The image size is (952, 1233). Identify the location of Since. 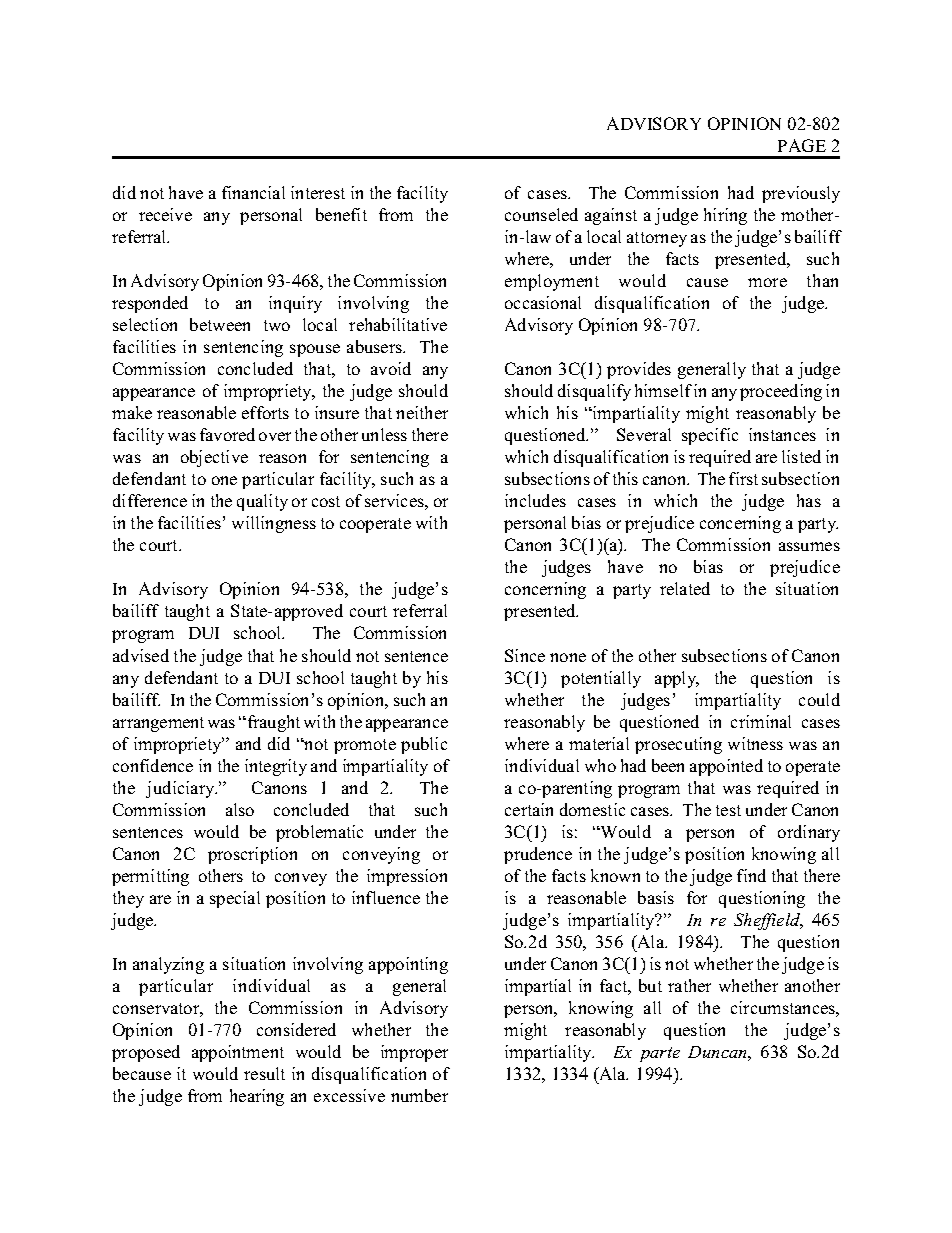
(525, 655).
